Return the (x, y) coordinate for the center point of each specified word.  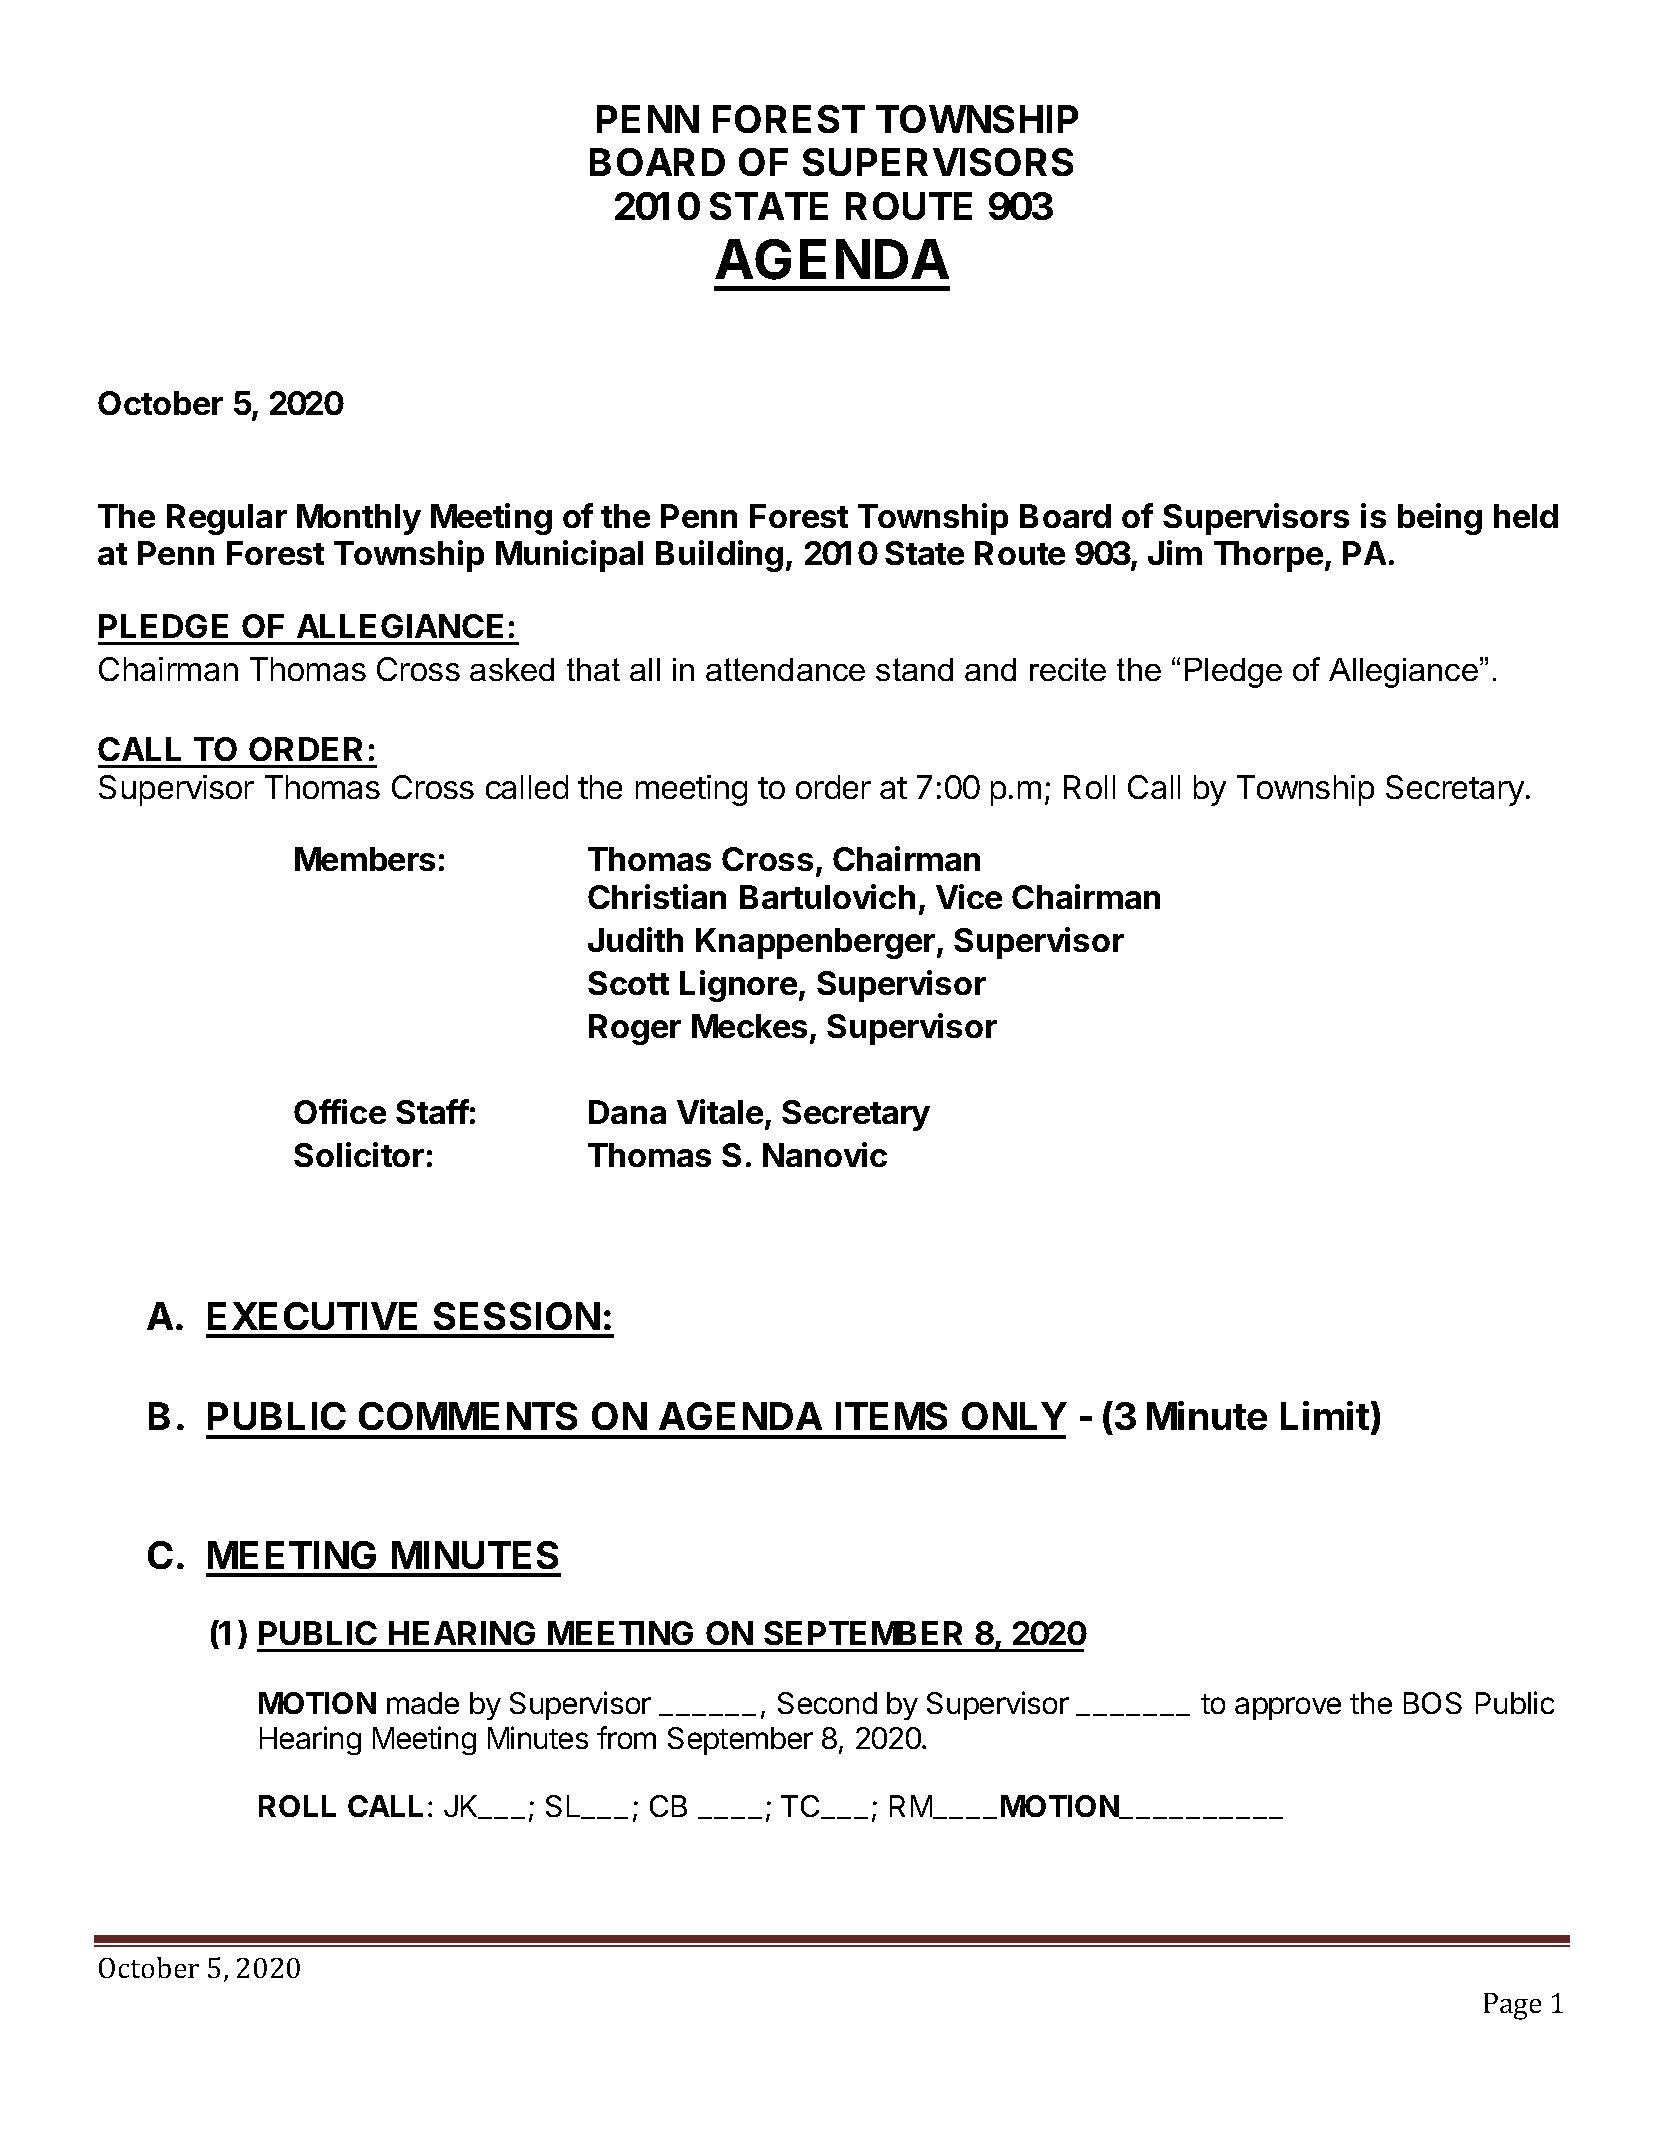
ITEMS (891, 1416)
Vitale (720, 1111)
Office (340, 1111)
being (1440, 519)
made (423, 1703)
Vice (969, 896)
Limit (1325, 1415)
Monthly (359, 519)
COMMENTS (468, 1416)
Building (719, 556)
